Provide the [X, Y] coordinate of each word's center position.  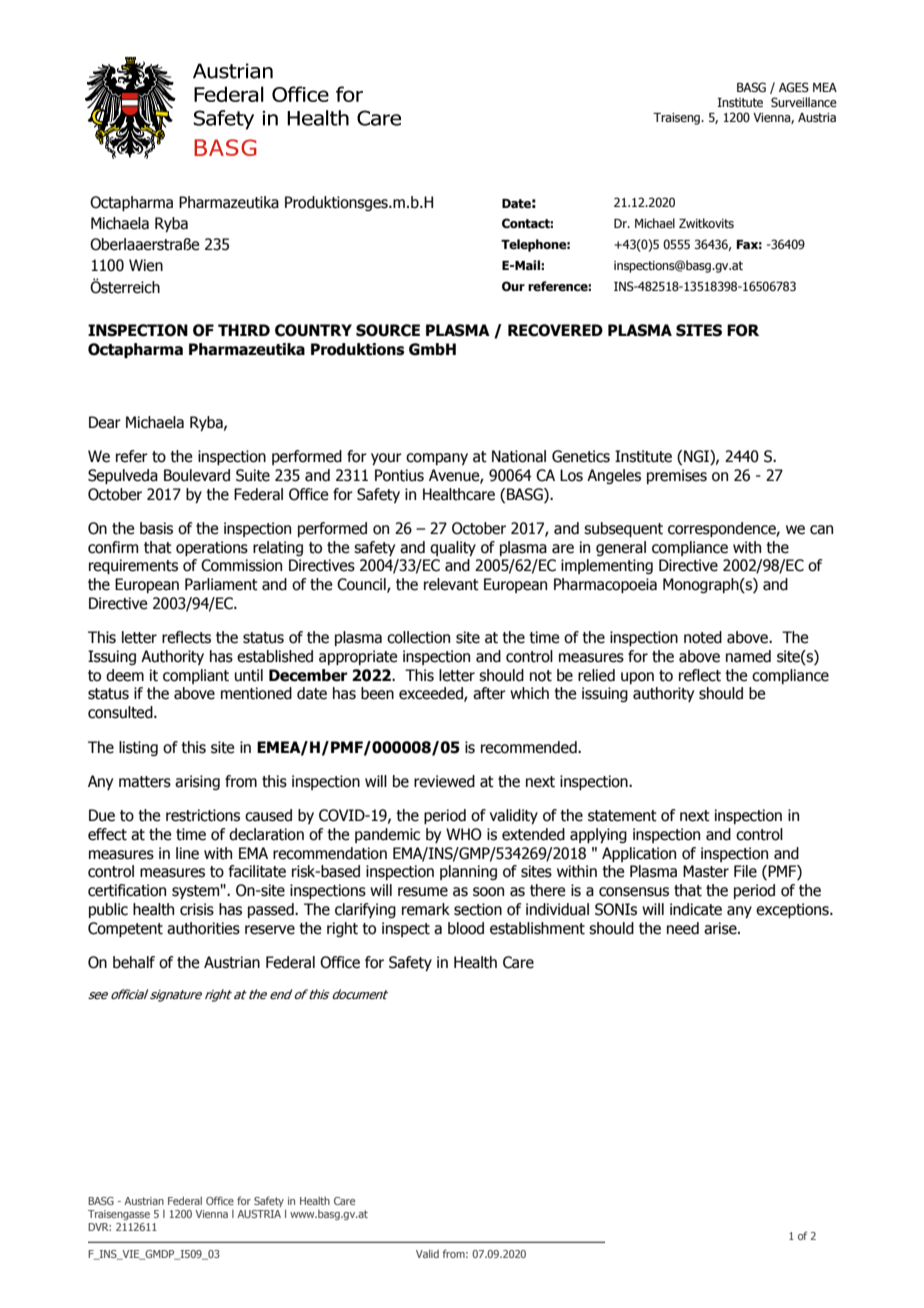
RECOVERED [555, 330]
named [748, 656]
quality [453, 548]
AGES [794, 87]
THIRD [244, 330]
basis [156, 528]
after [489, 693]
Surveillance [804, 102]
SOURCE [388, 330]
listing [138, 748]
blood [466, 928]
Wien [146, 265]
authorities [203, 928]
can [821, 530]
